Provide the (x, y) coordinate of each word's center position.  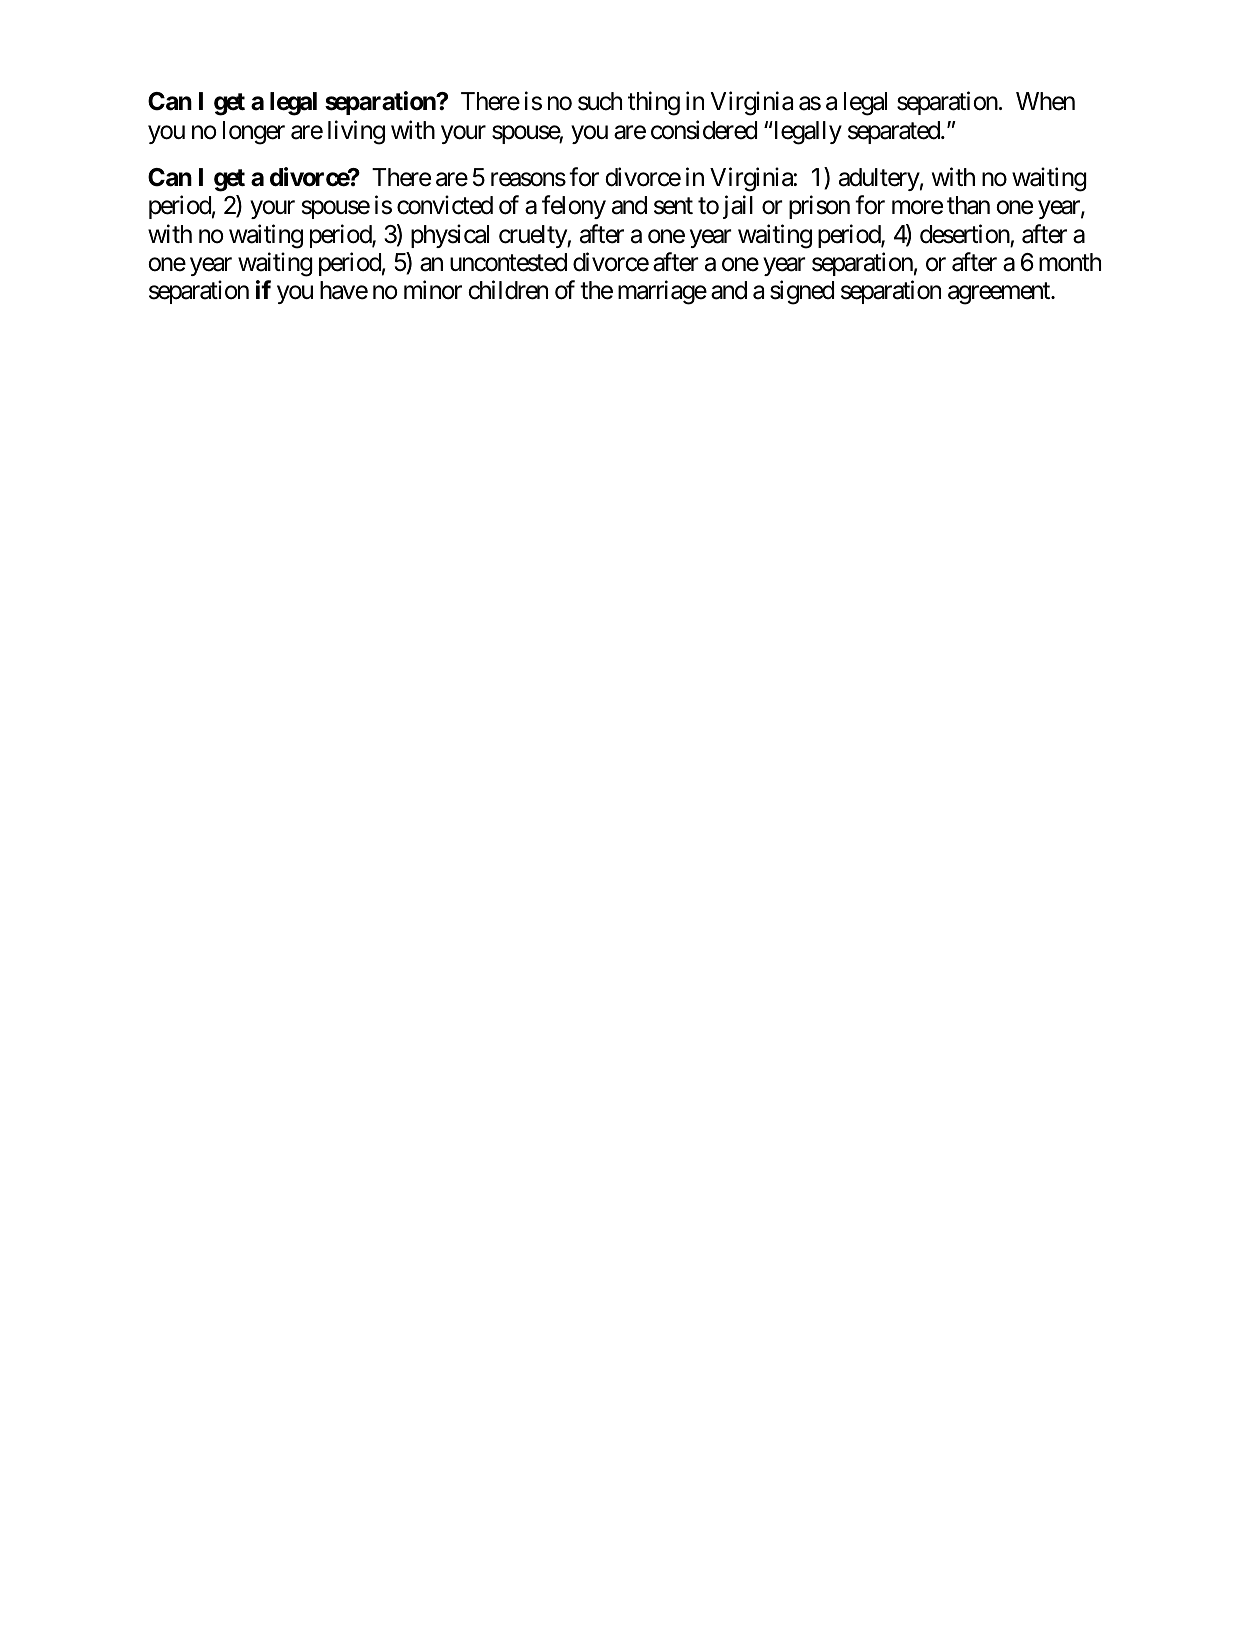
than (968, 205)
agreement (1000, 294)
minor (433, 290)
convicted (445, 205)
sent (673, 206)
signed (802, 292)
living (356, 132)
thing (654, 104)
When (1045, 101)
